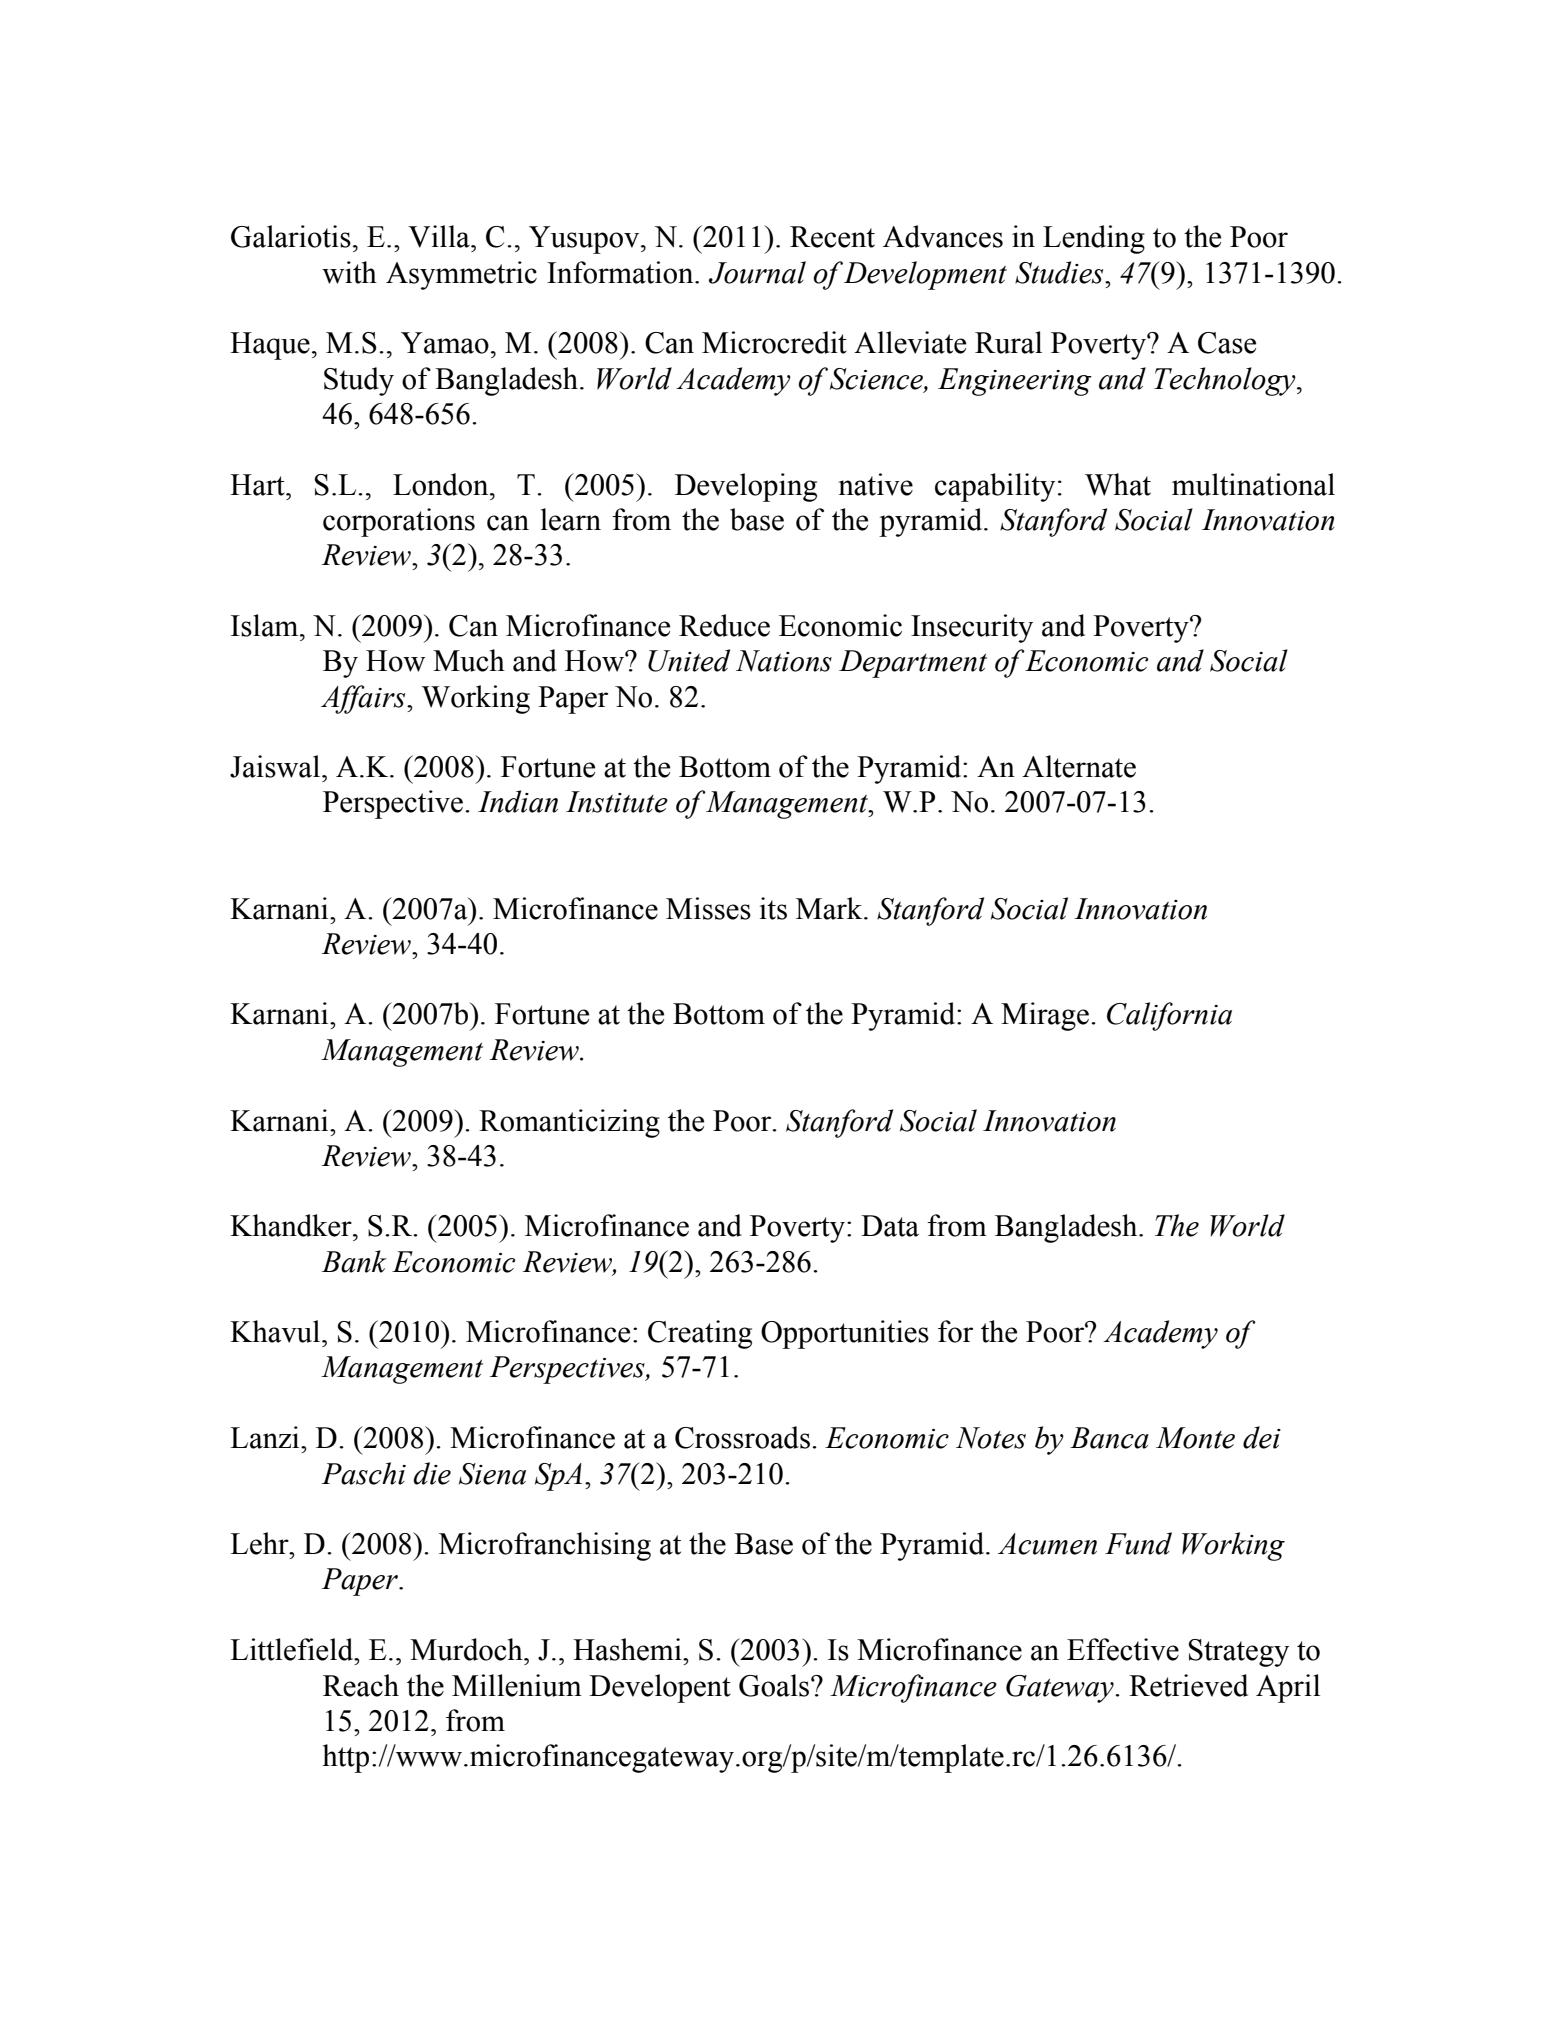  Describe the element at coordinates (1094, 239) in the screenshot. I see `Lending` at that location.
